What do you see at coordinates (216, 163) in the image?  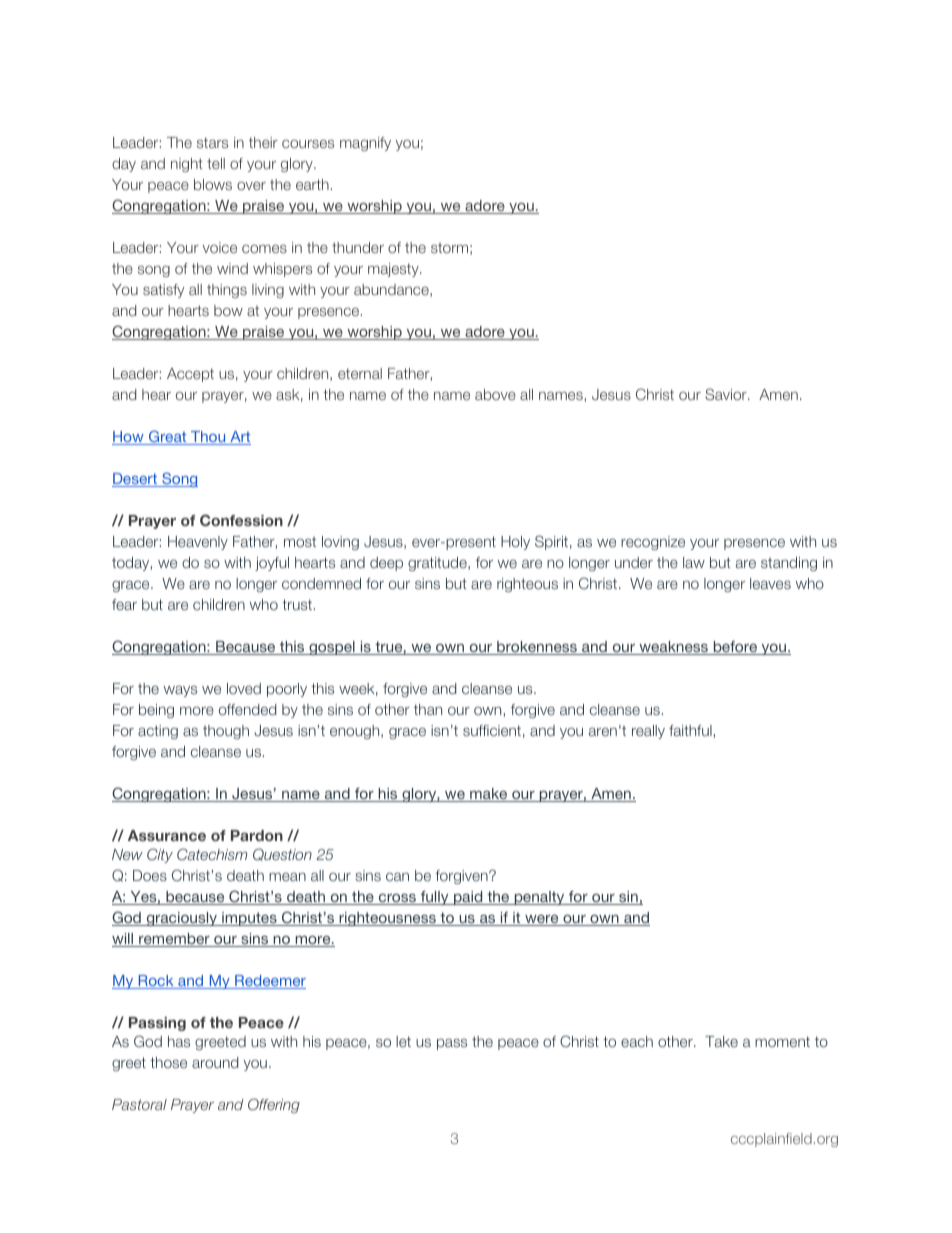 I see `tell` at bounding box center [216, 163].
